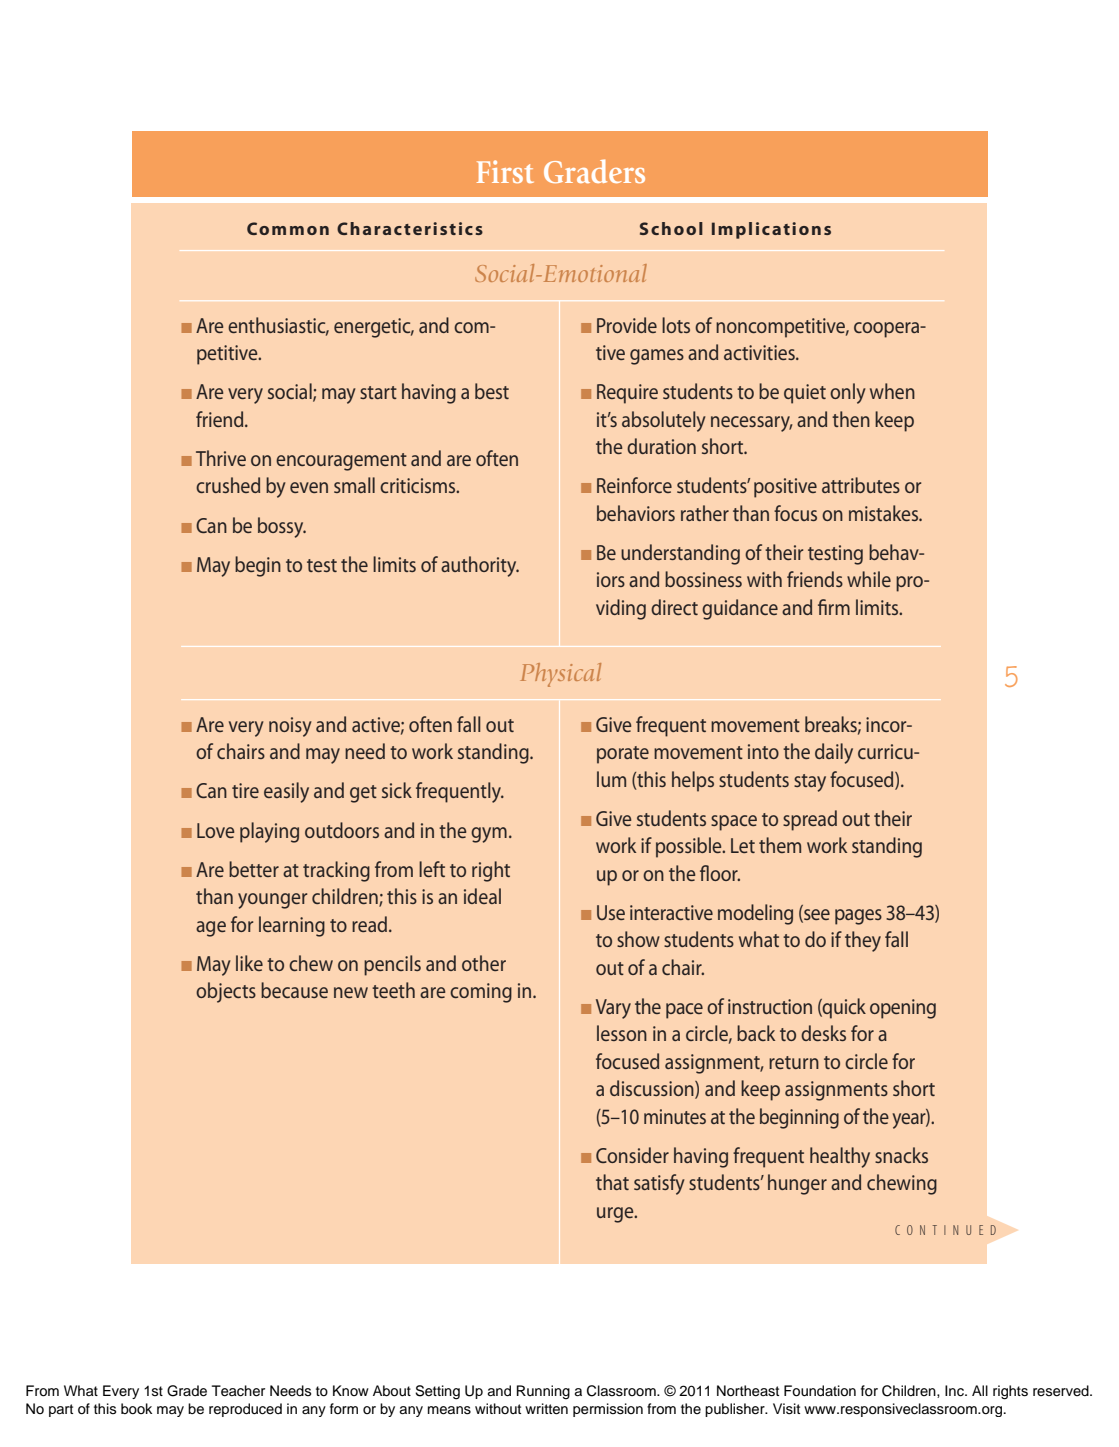  What do you see at coordinates (272, 901) in the page?
I see `younger` at bounding box center [272, 901].
